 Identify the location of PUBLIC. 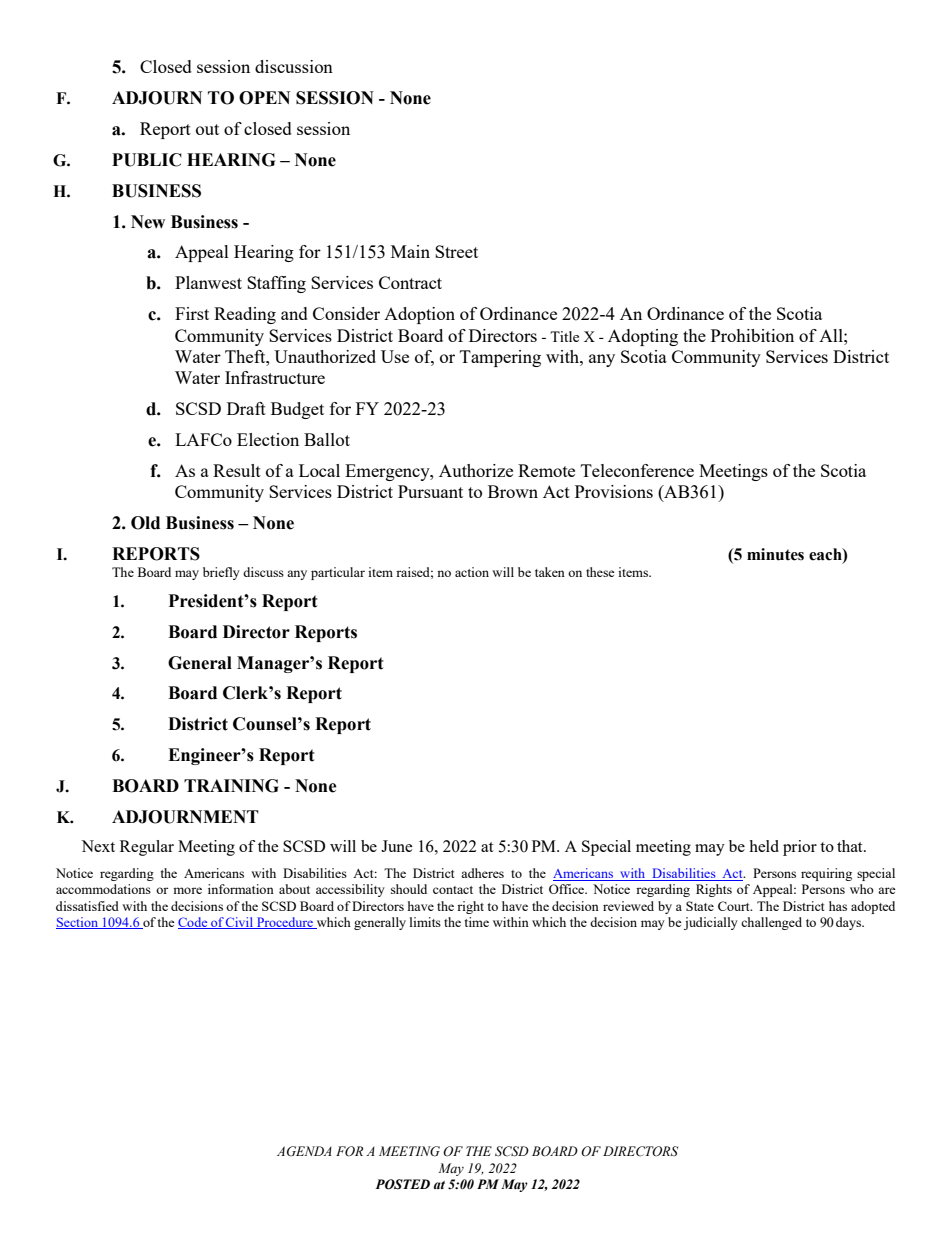
(147, 160).
